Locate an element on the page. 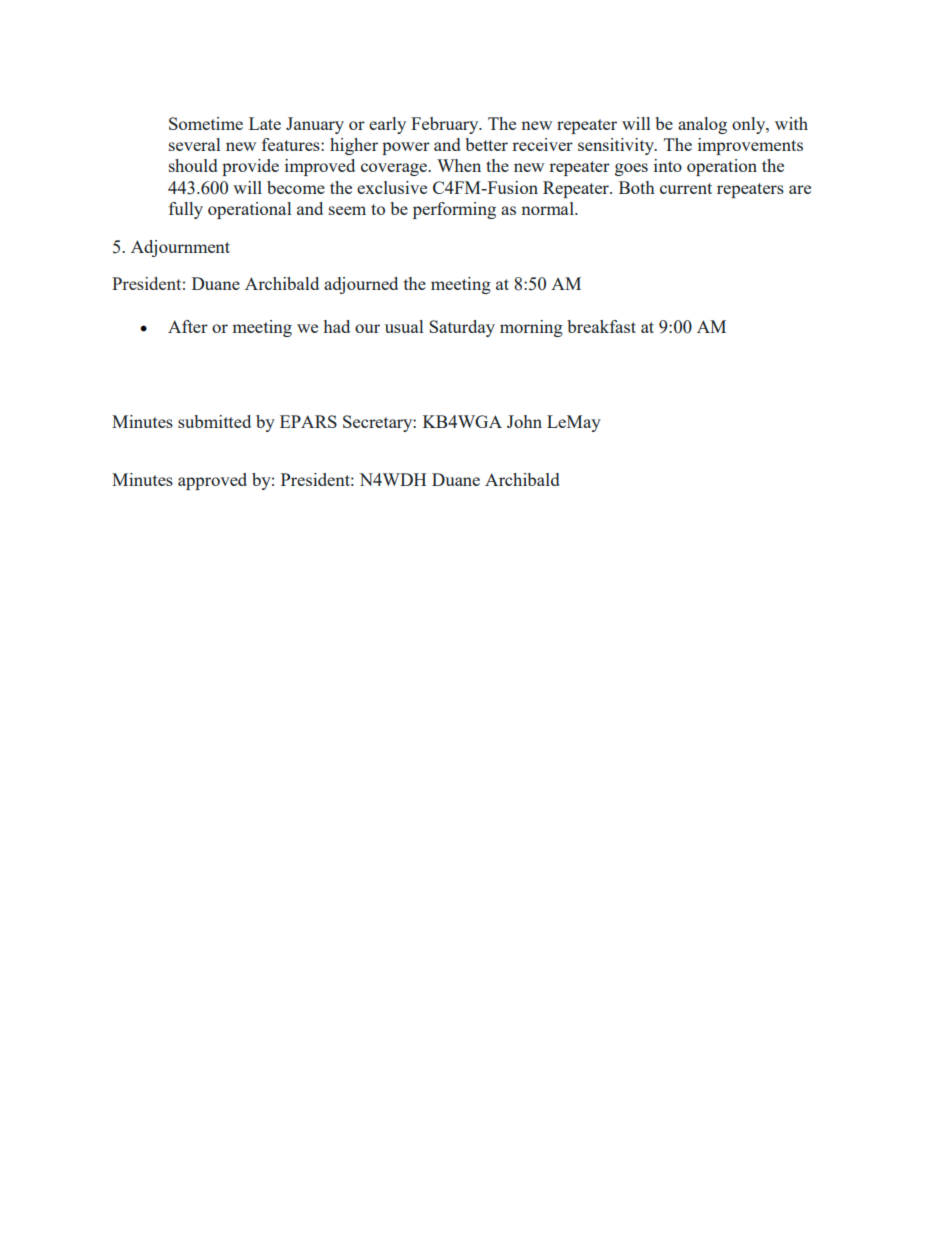 Image resolution: width=952 pixels, height=1233 pixels. Late is located at coordinates (265, 123).
